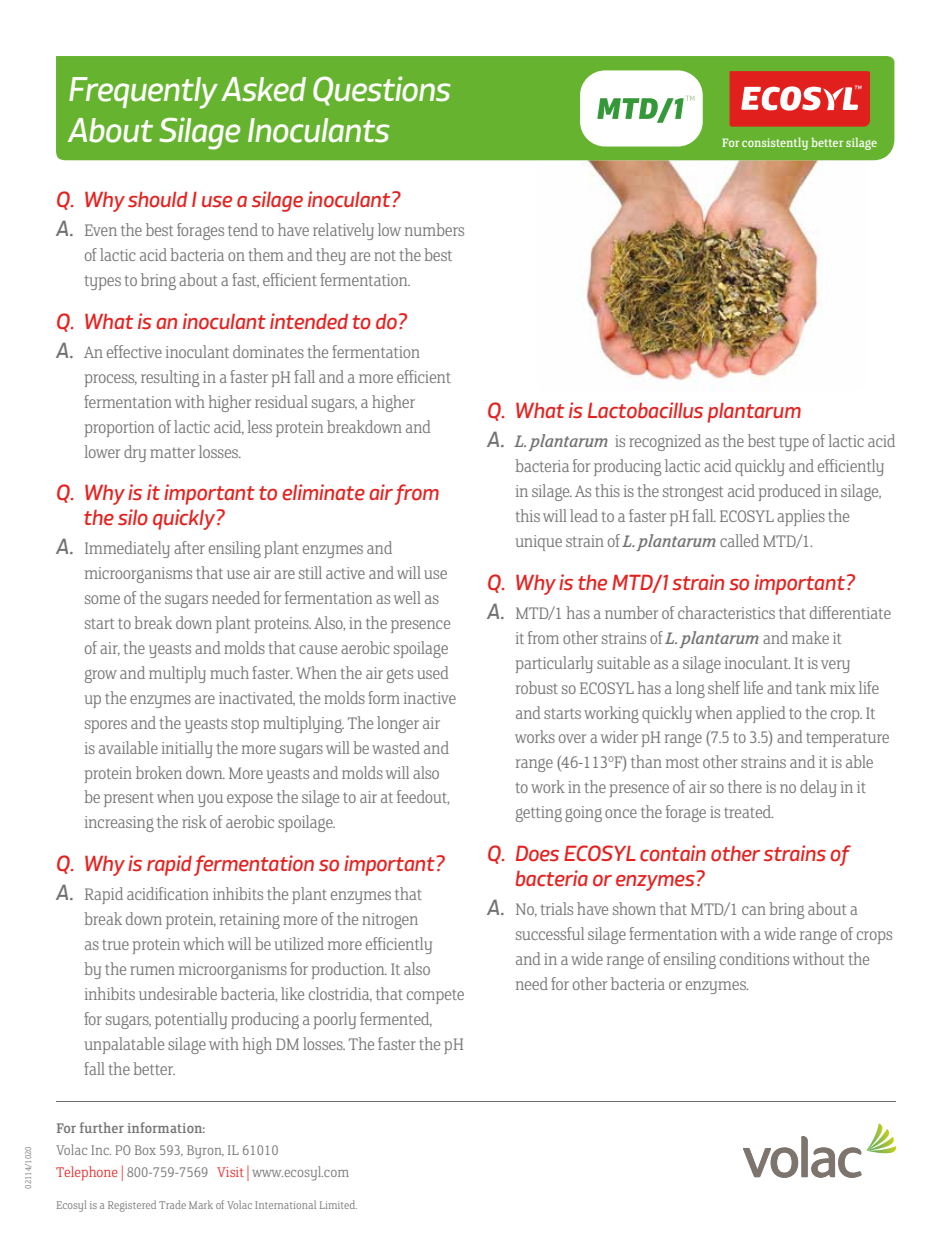 This screenshot has width=952, height=1233. What do you see at coordinates (143, 93) in the screenshot?
I see `Frequently` at bounding box center [143, 93].
